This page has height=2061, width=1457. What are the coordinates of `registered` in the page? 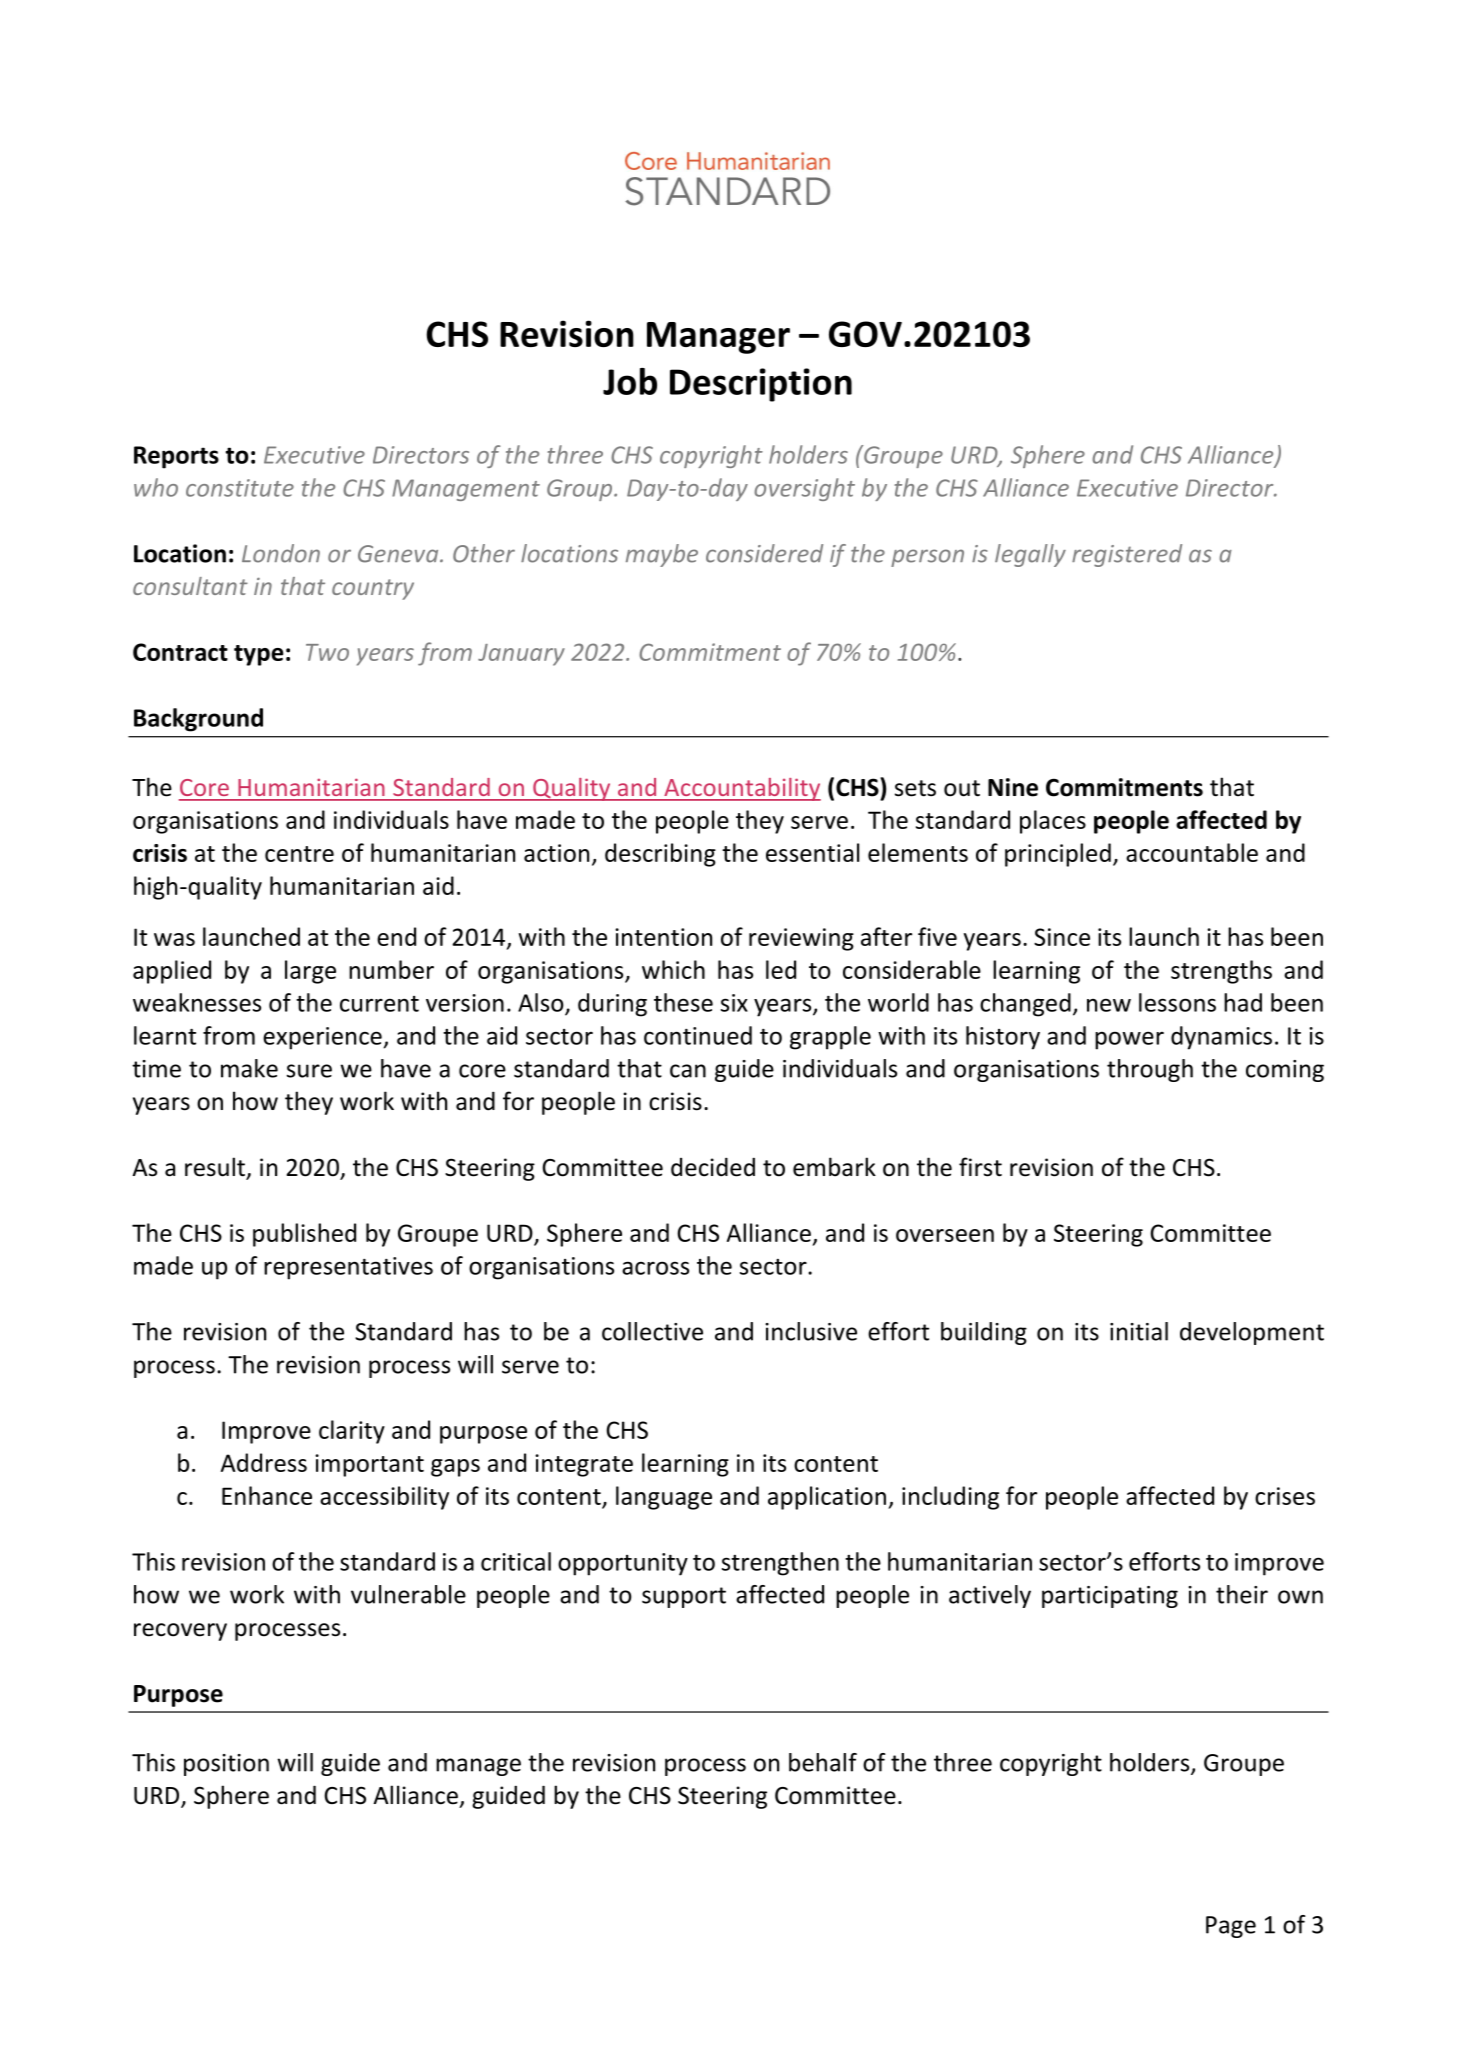 It's located at (1127, 555).
